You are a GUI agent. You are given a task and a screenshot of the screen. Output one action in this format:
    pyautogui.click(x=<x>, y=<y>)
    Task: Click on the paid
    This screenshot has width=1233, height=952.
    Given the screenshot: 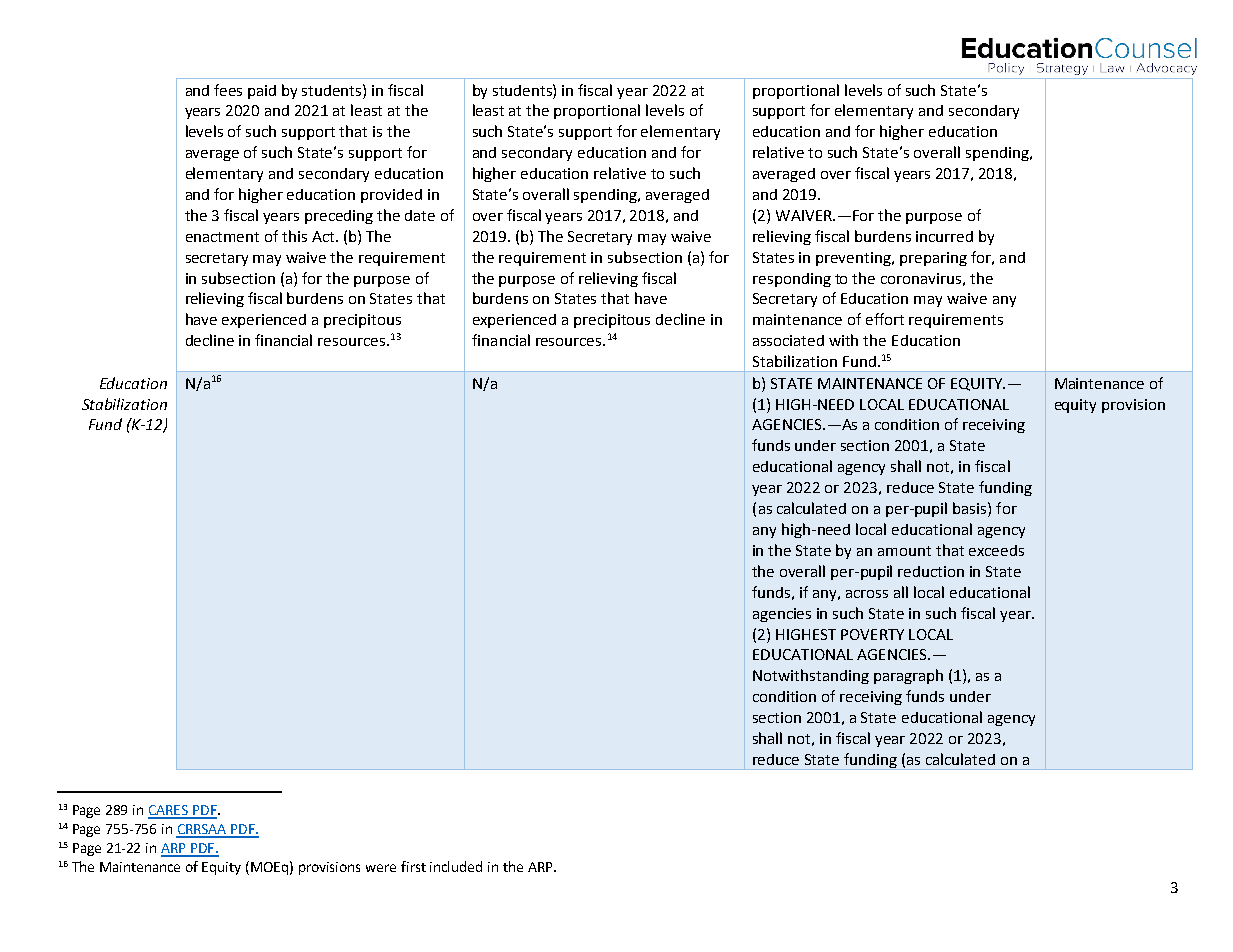 What is the action you would take?
    pyautogui.click(x=262, y=92)
